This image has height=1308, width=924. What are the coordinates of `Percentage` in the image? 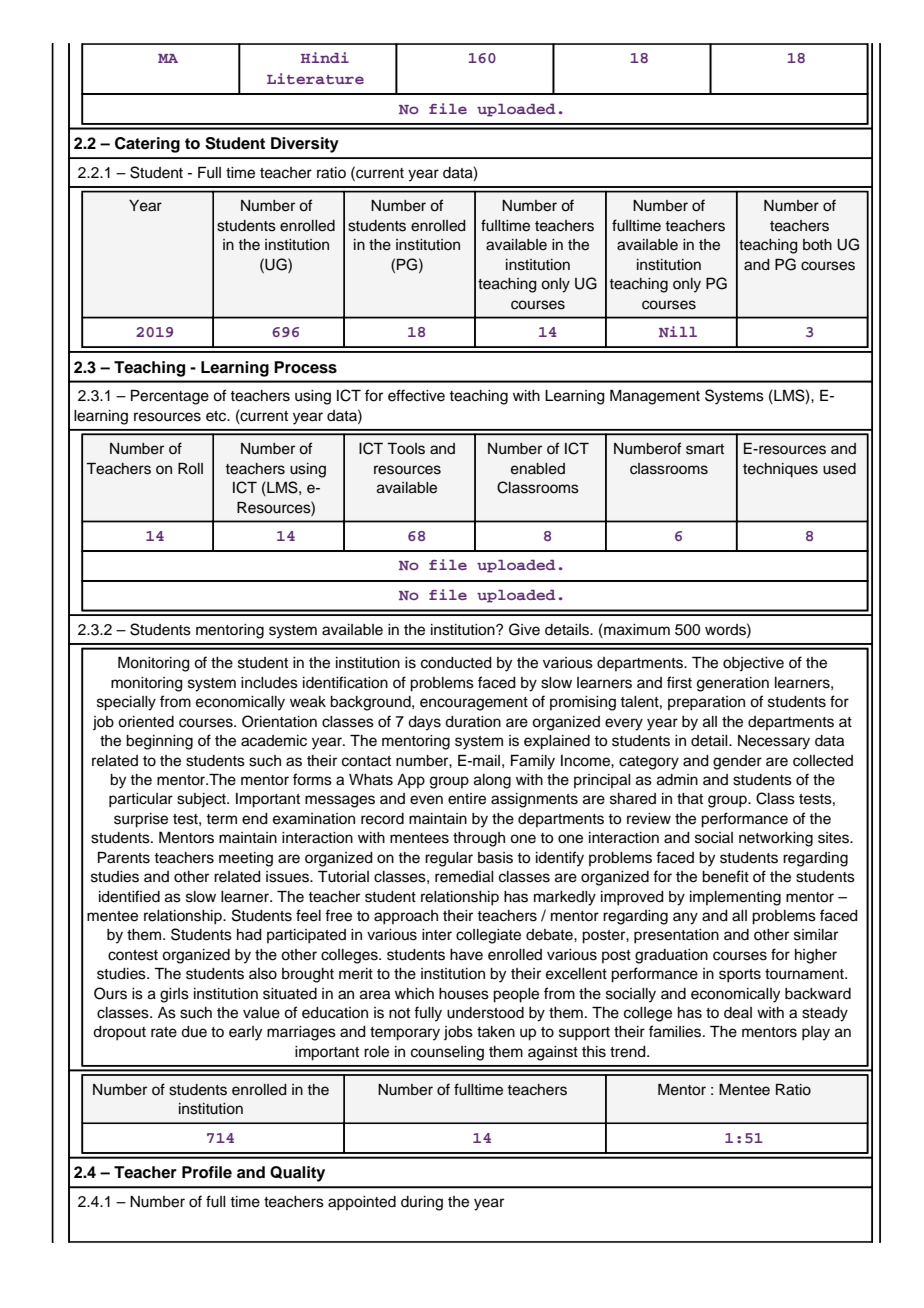 It's located at (170, 397).
